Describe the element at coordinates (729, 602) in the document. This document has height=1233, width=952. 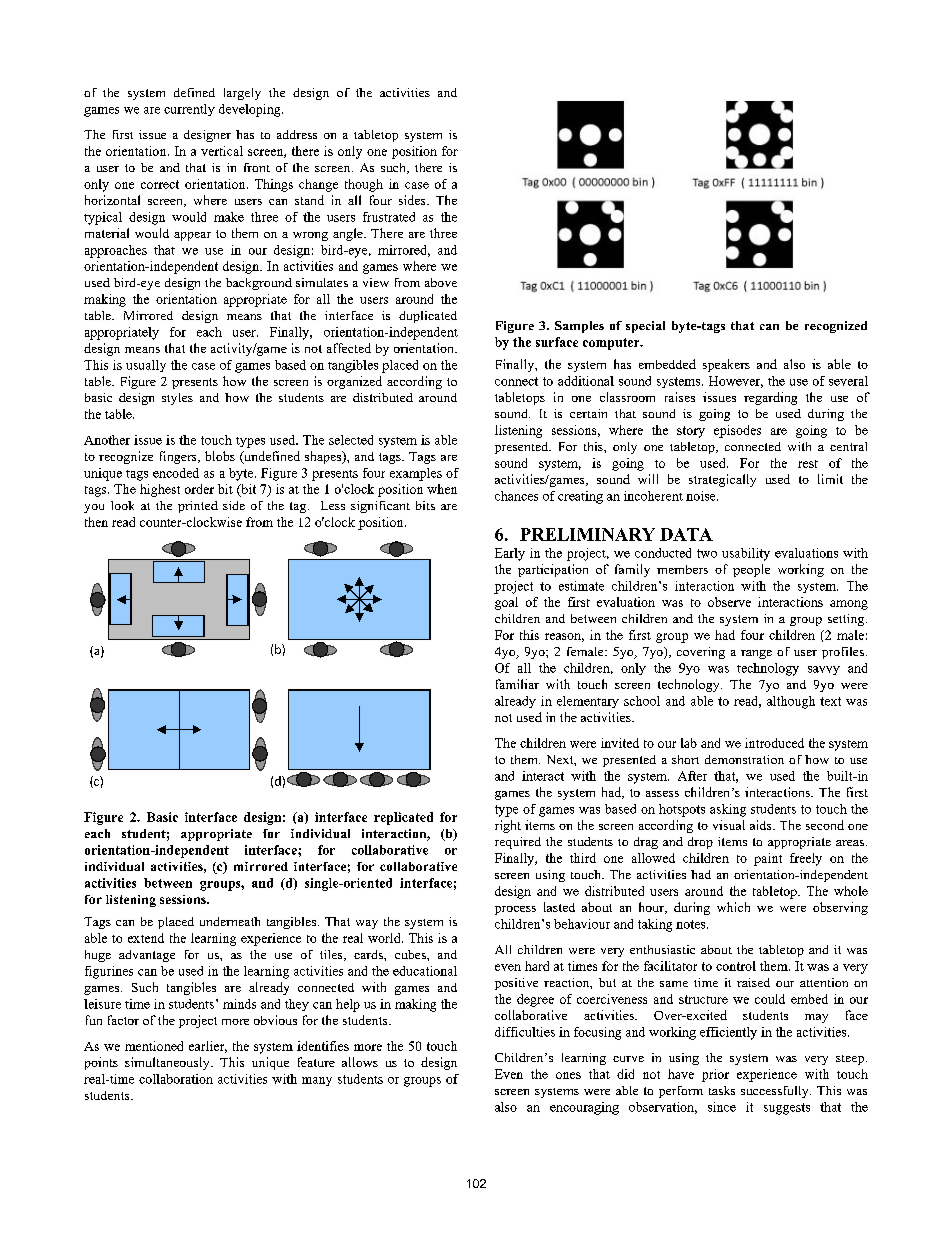
I see `observe` at that location.
